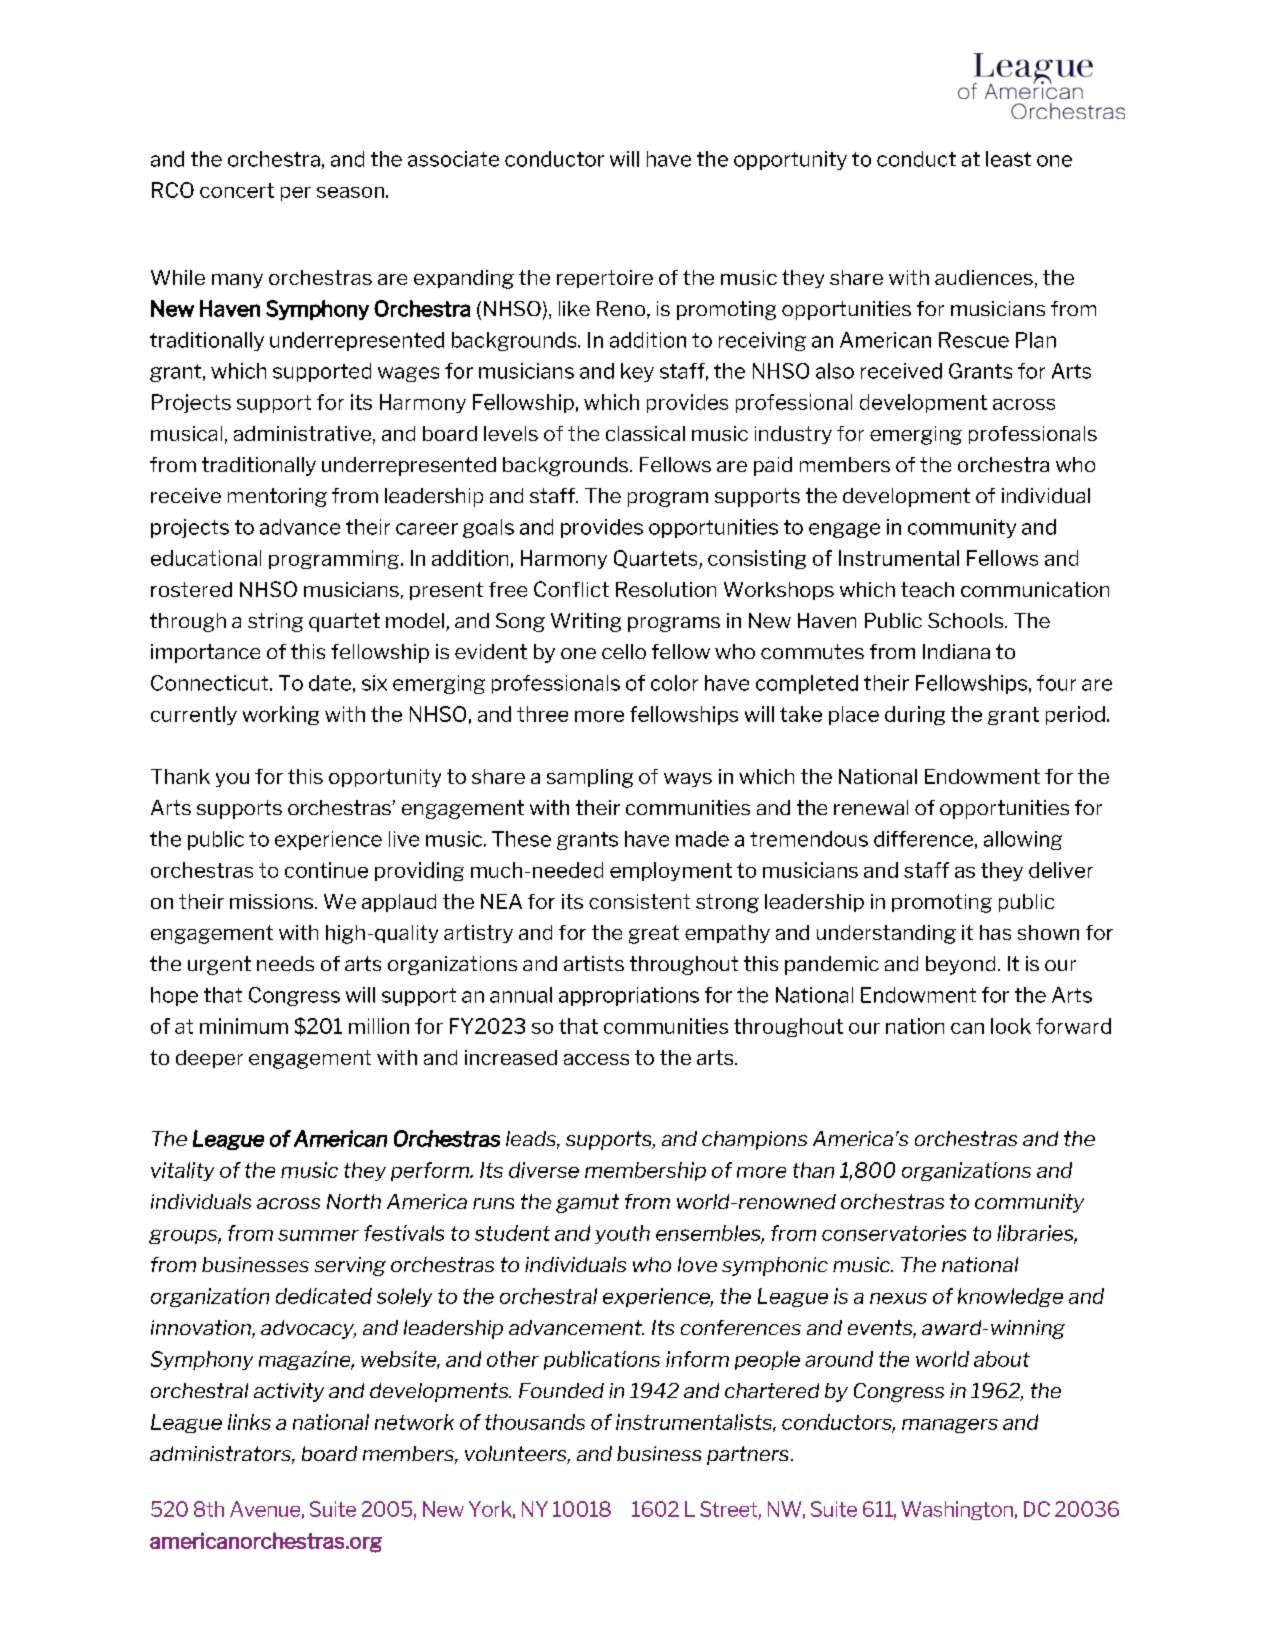 This screenshot has width=1273, height=1647. Describe the element at coordinates (957, 1510) in the screenshot. I see `Washington` at that location.
